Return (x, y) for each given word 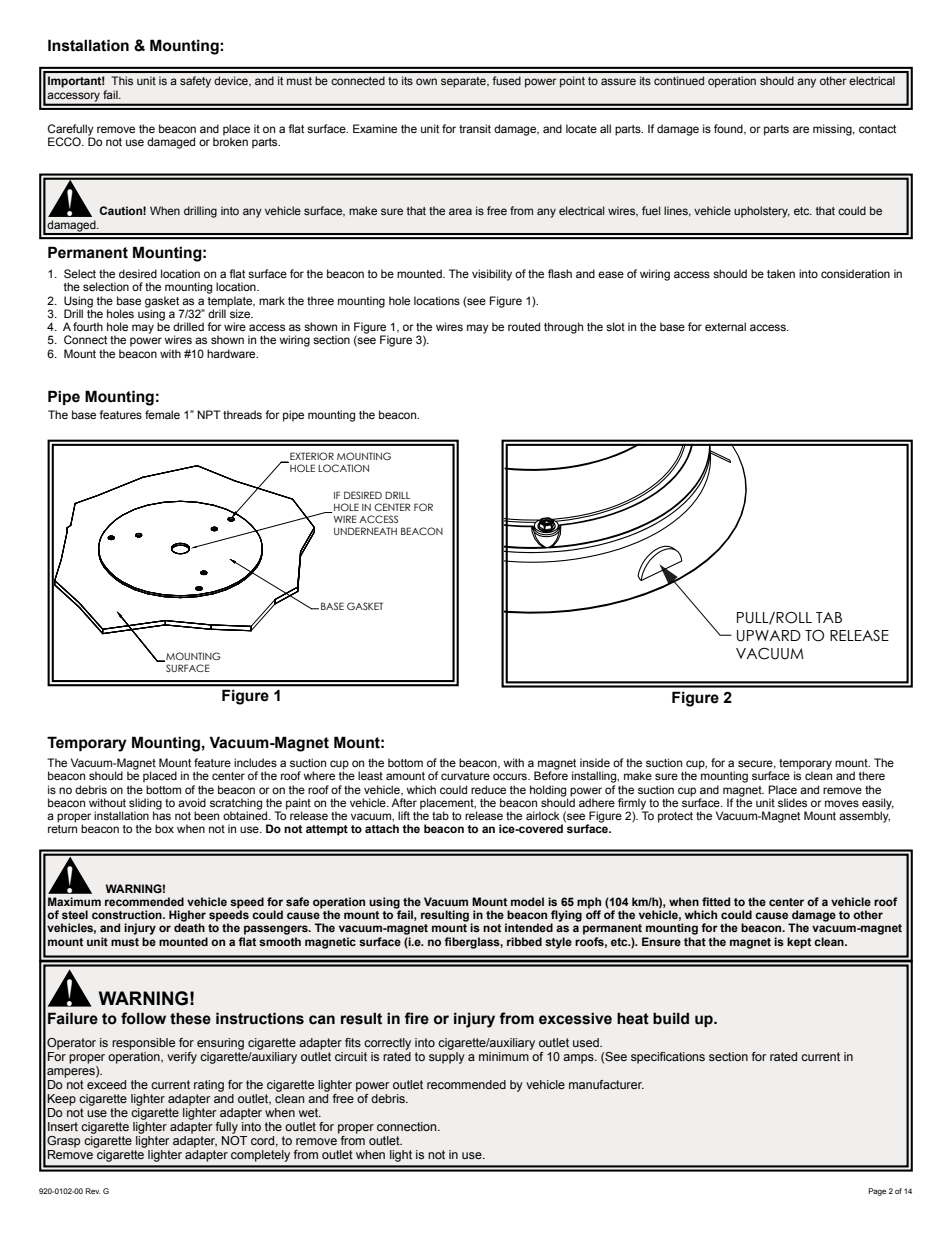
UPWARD (769, 636)
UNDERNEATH (365, 531)
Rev (93, 1191)
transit (475, 128)
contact (877, 129)
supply (447, 1056)
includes (255, 762)
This (122, 80)
